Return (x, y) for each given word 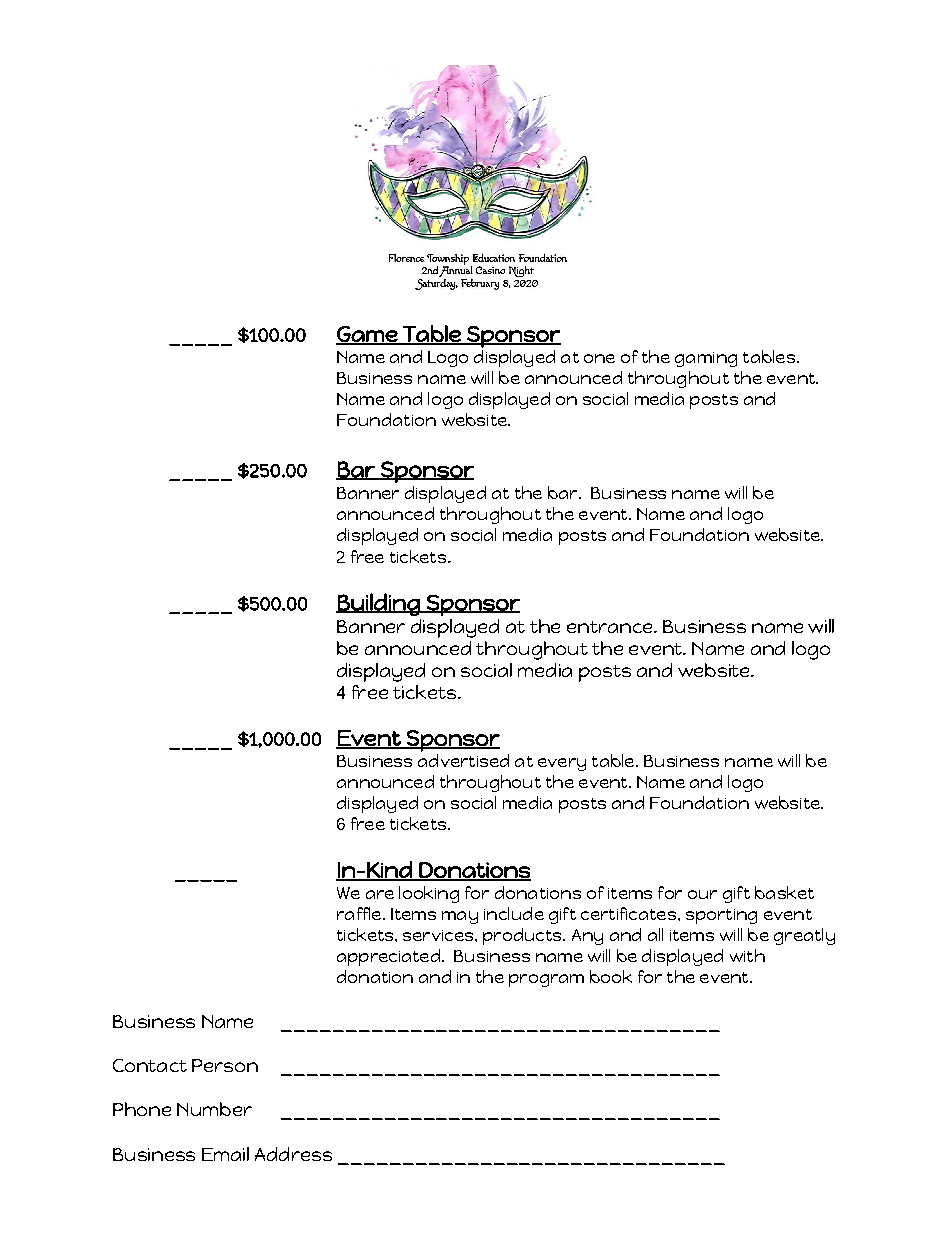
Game (367, 335)
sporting (721, 916)
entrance (611, 627)
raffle (359, 913)
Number (214, 1109)
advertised (463, 760)
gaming (706, 359)
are (380, 894)
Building (379, 604)
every (562, 764)
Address (293, 1154)
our (702, 894)
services (439, 935)
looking (429, 894)
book (611, 976)
